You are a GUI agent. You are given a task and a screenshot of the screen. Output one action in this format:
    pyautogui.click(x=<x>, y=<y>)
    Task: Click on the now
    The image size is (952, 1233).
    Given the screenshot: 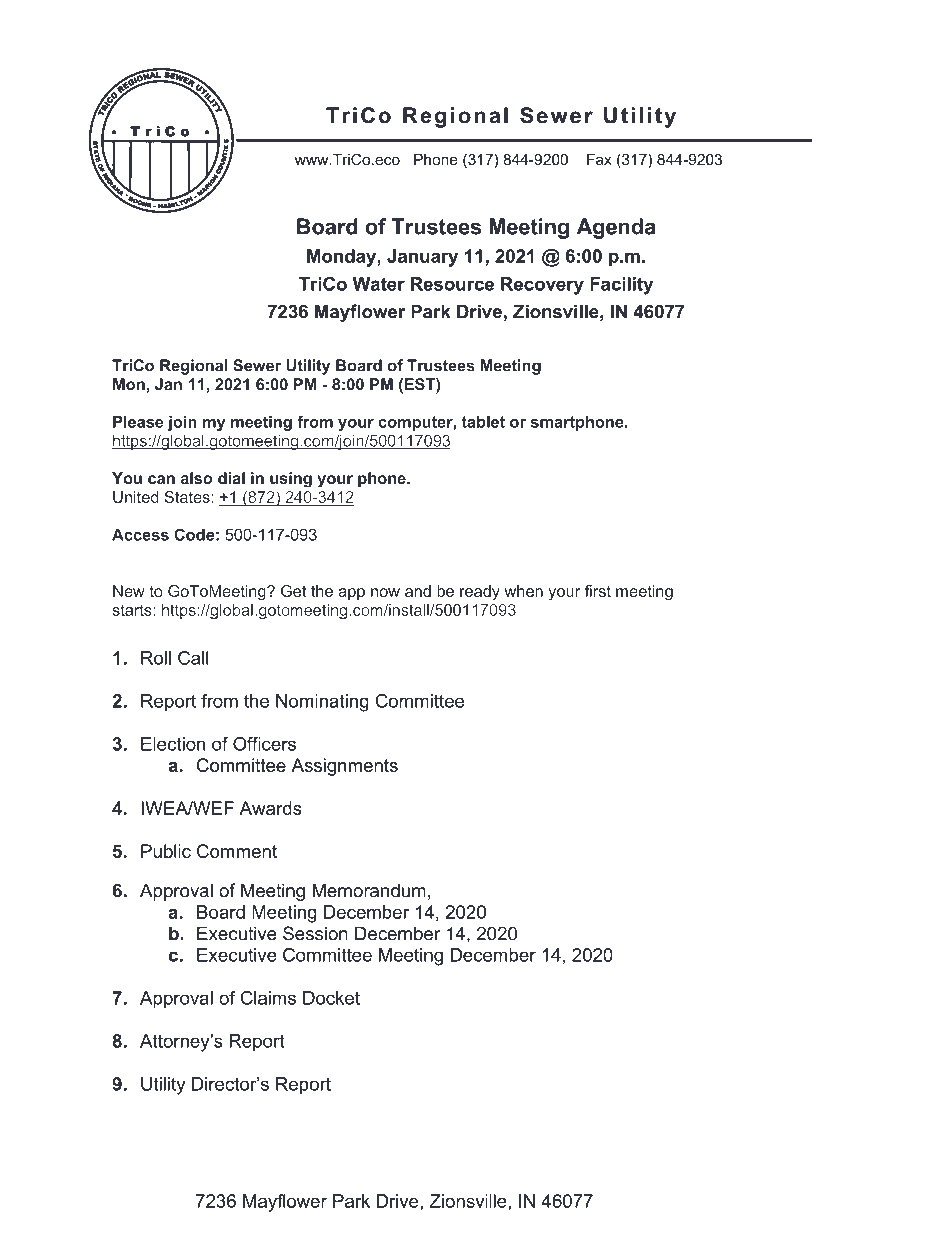 What is the action you would take?
    pyautogui.click(x=385, y=592)
